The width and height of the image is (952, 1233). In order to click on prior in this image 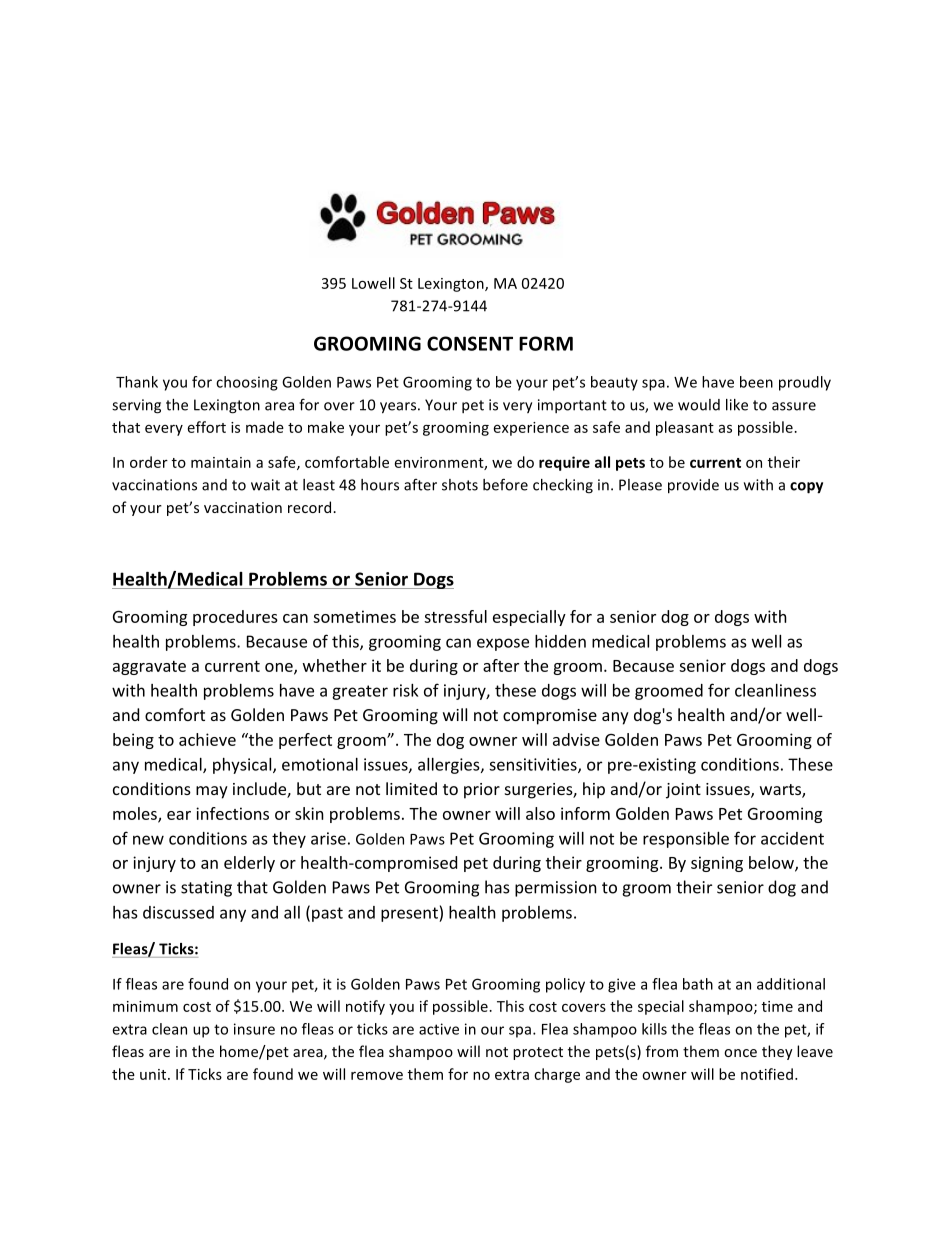, I will do `click(482, 791)`.
